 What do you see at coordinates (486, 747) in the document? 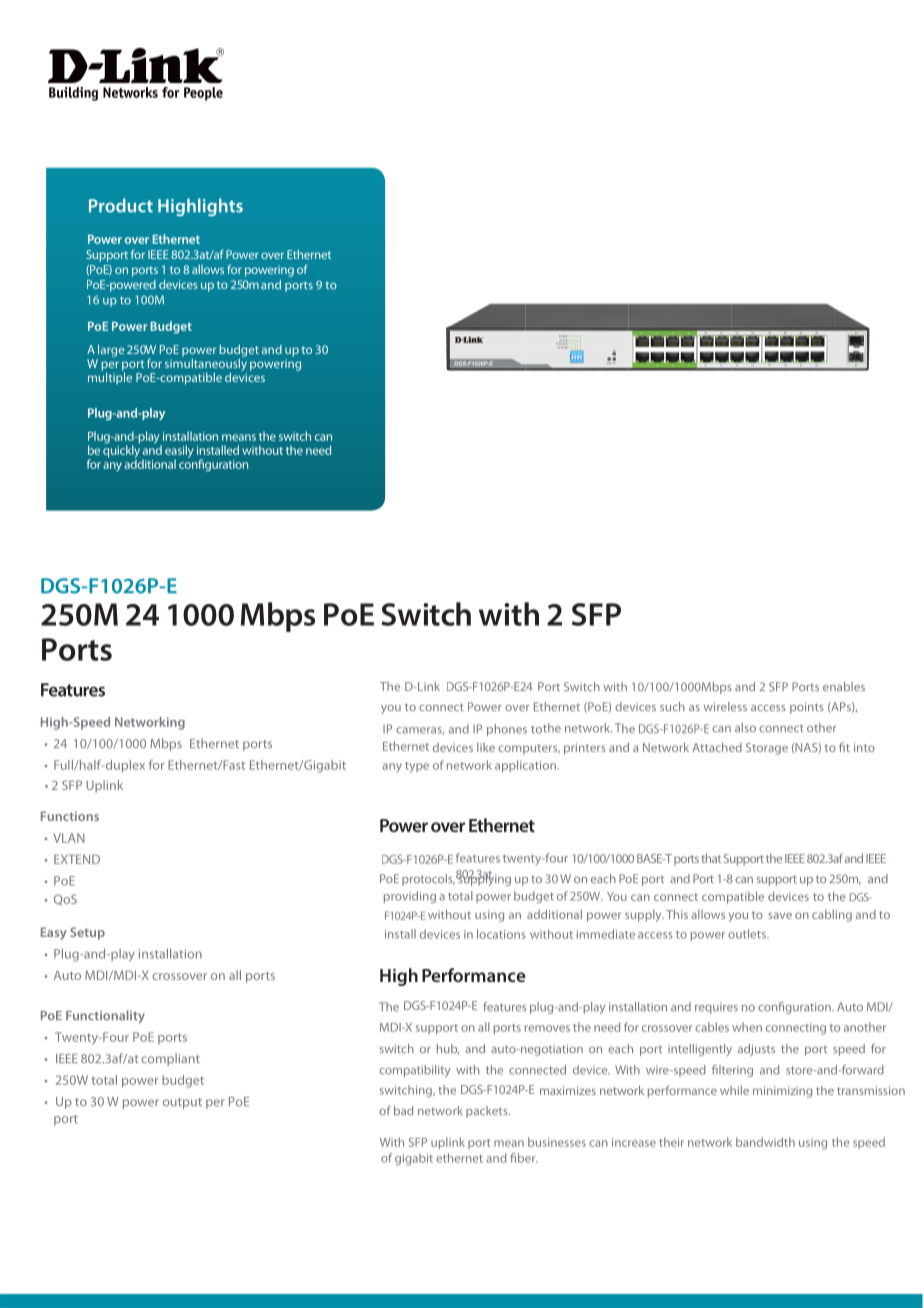
I see `like` at bounding box center [486, 747].
